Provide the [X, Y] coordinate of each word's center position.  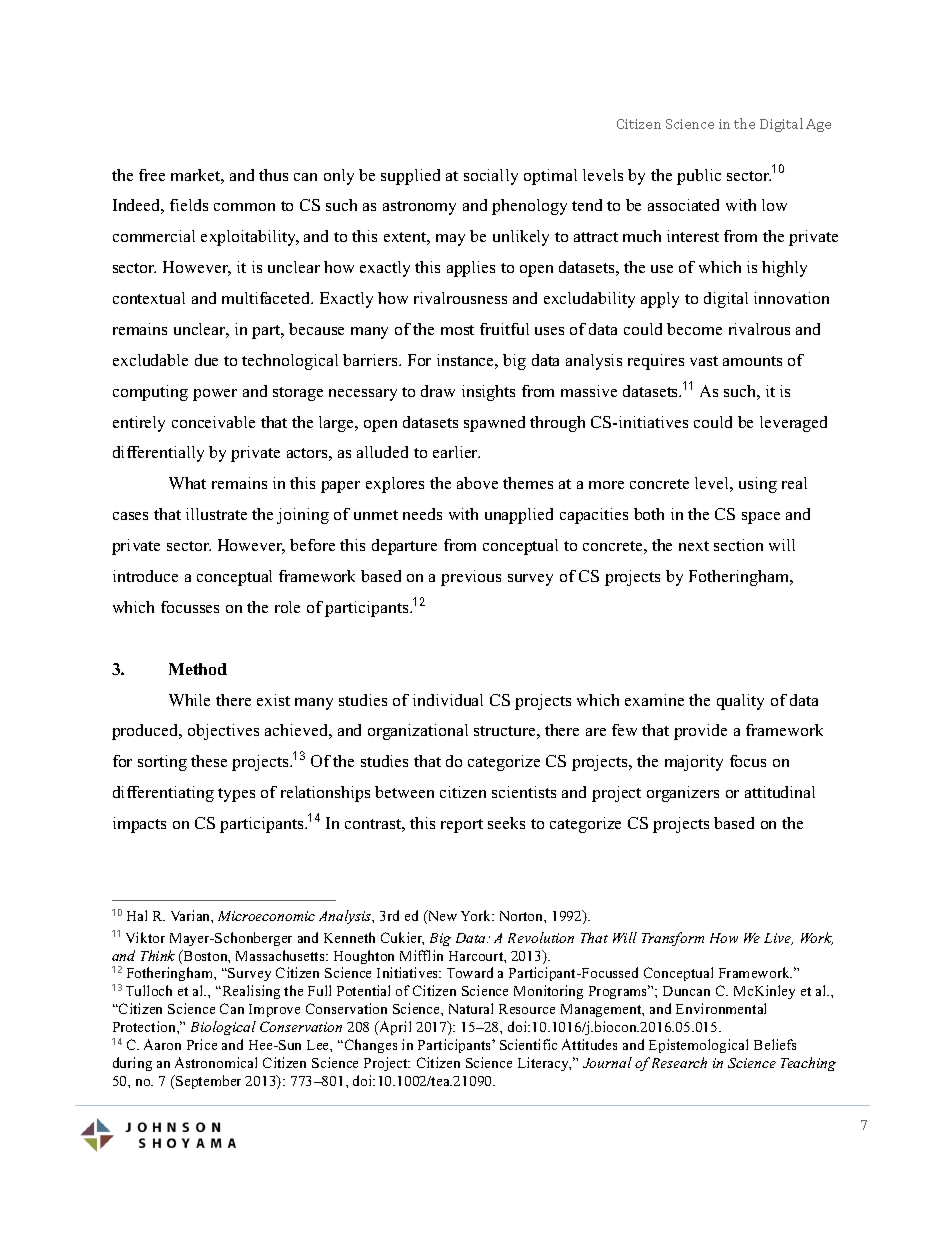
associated [683, 205]
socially [491, 177]
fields [189, 205]
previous [471, 578]
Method [198, 669]
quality [740, 702]
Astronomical [216, 1062]
